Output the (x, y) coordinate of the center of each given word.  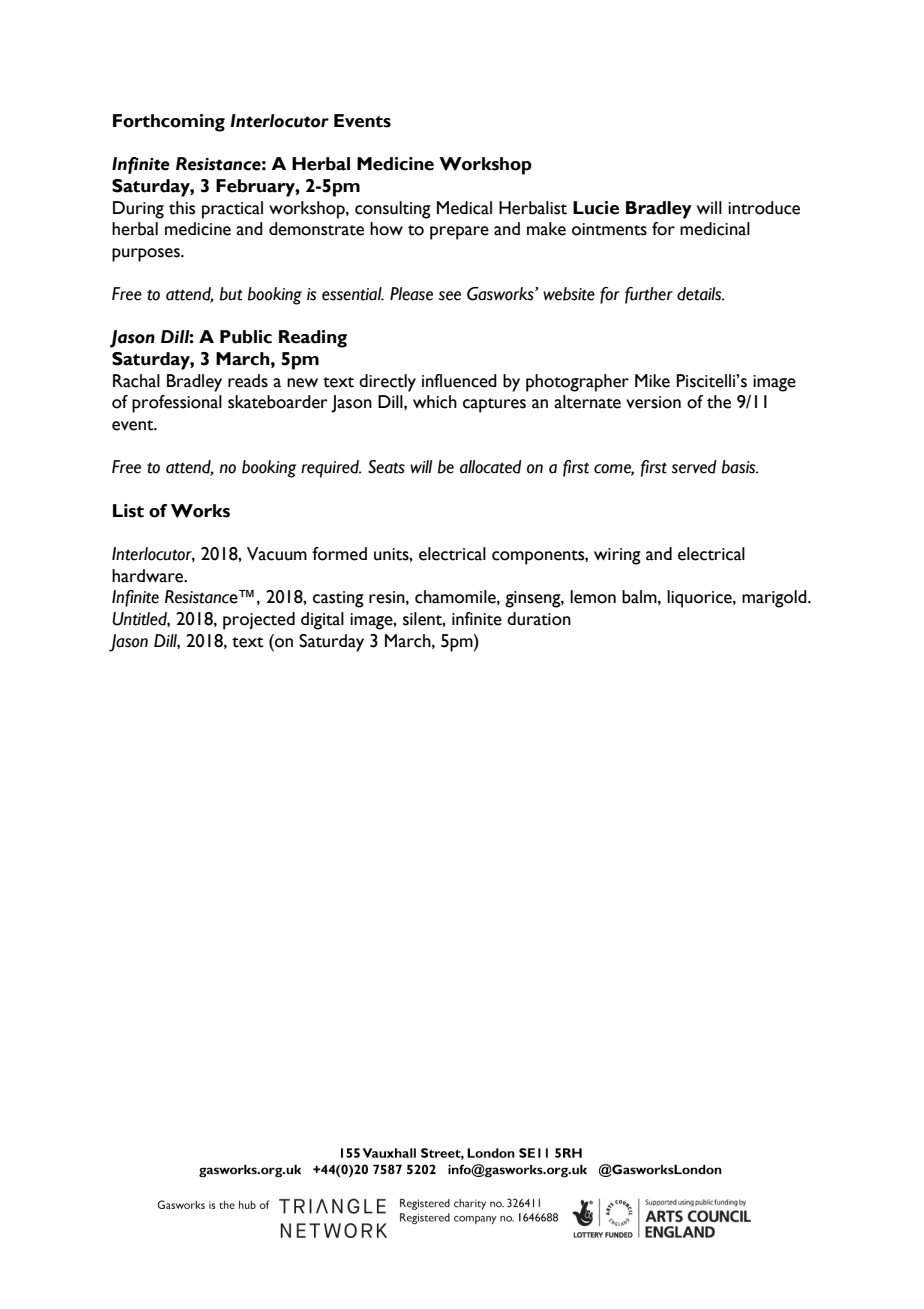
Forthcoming (169, 123)
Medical (464, 208)
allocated (491, 467)
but (231, 294)
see (450, 296)
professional (177, 404)
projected (259, 621)
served (694, 467)
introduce (764, 208)
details (700, 294)
